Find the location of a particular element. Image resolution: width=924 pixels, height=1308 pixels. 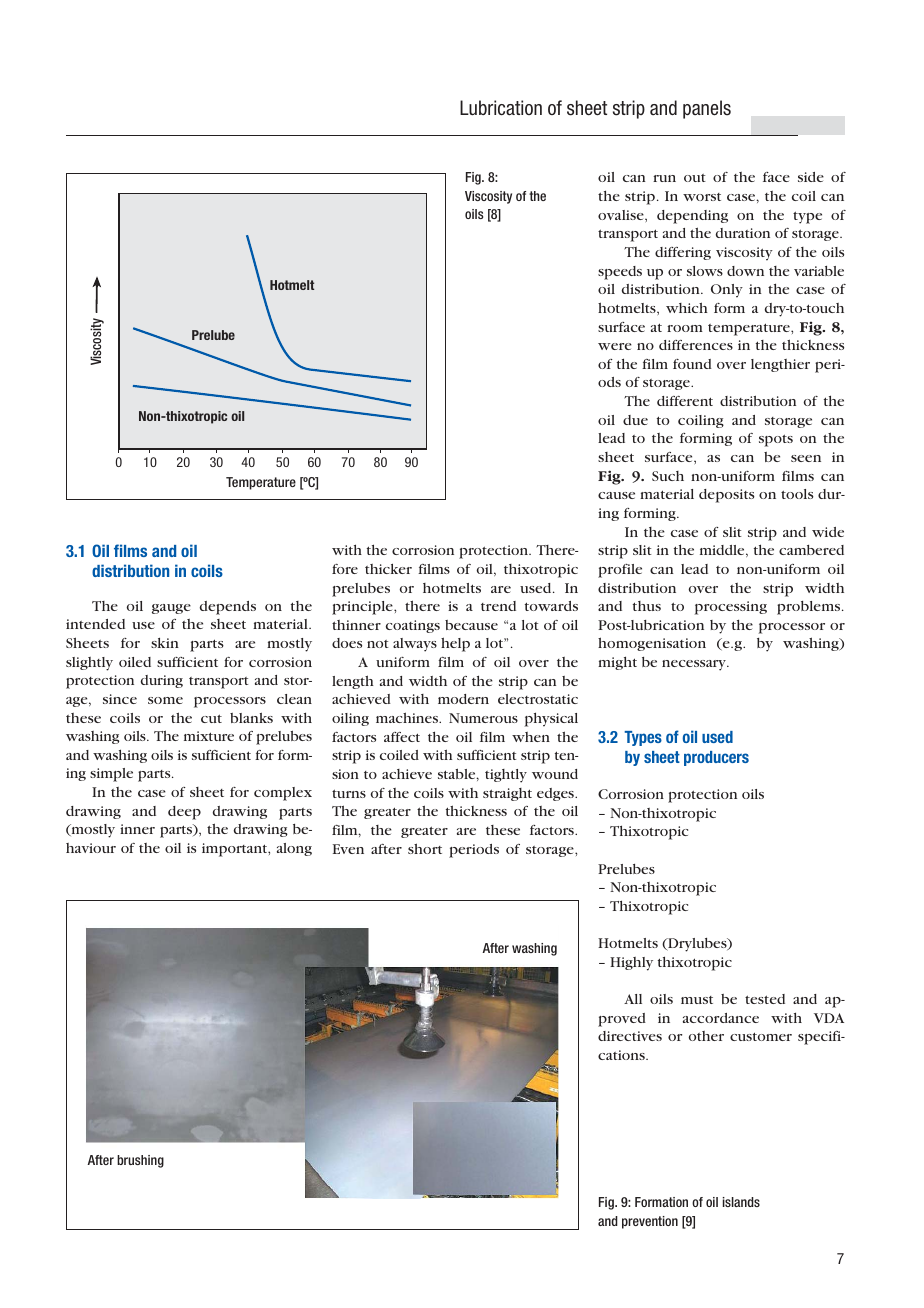

were is located at coordinates (615, 346).
